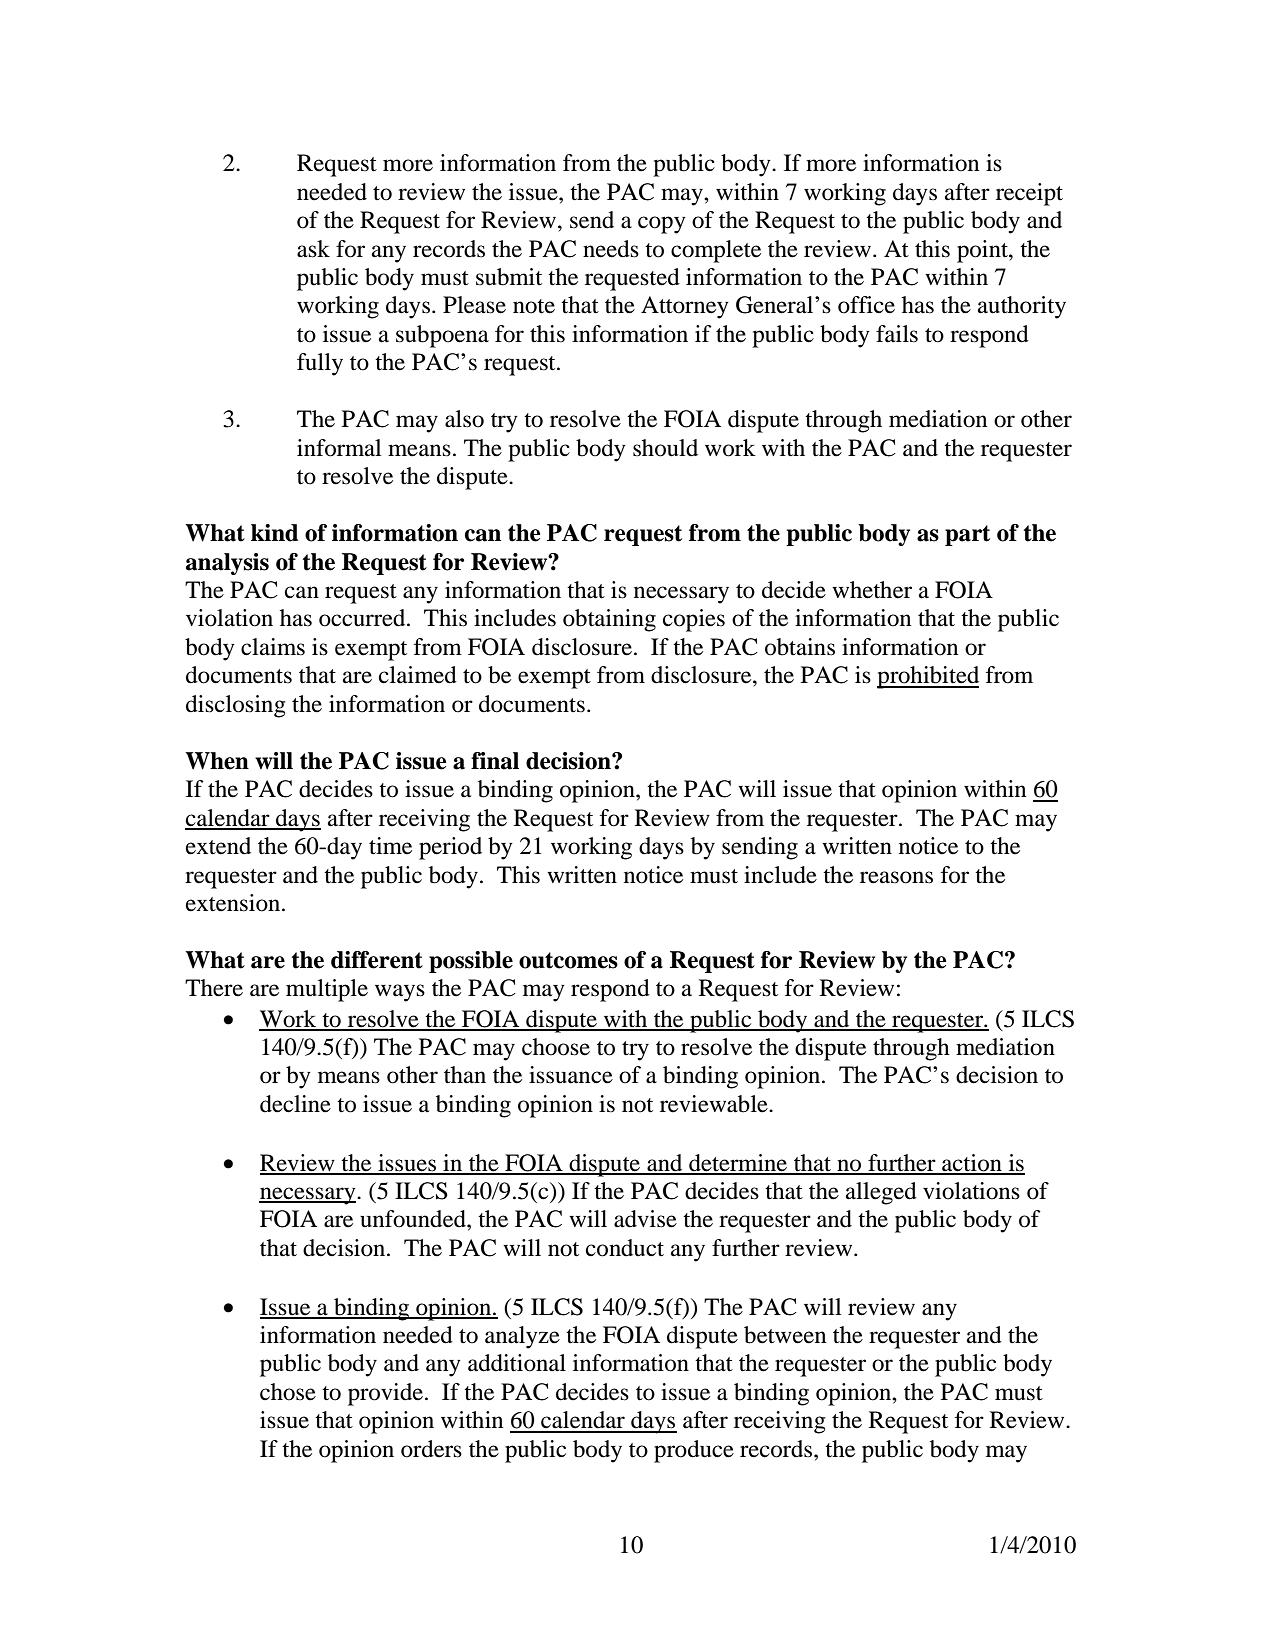  I want to click on chose, so click(288, 1392).
